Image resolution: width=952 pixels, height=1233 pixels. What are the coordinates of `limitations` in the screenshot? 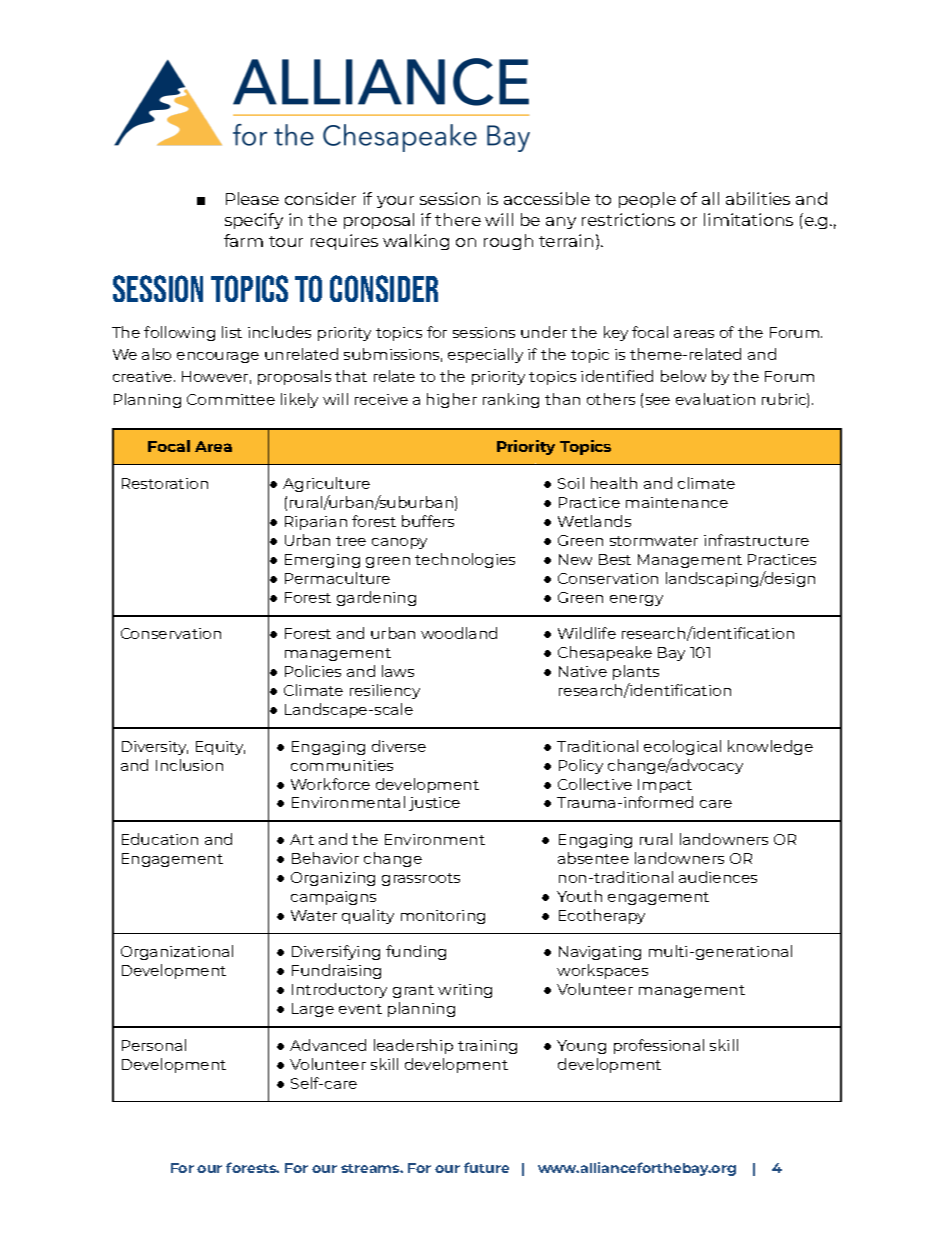 It's located at (748, 219).
